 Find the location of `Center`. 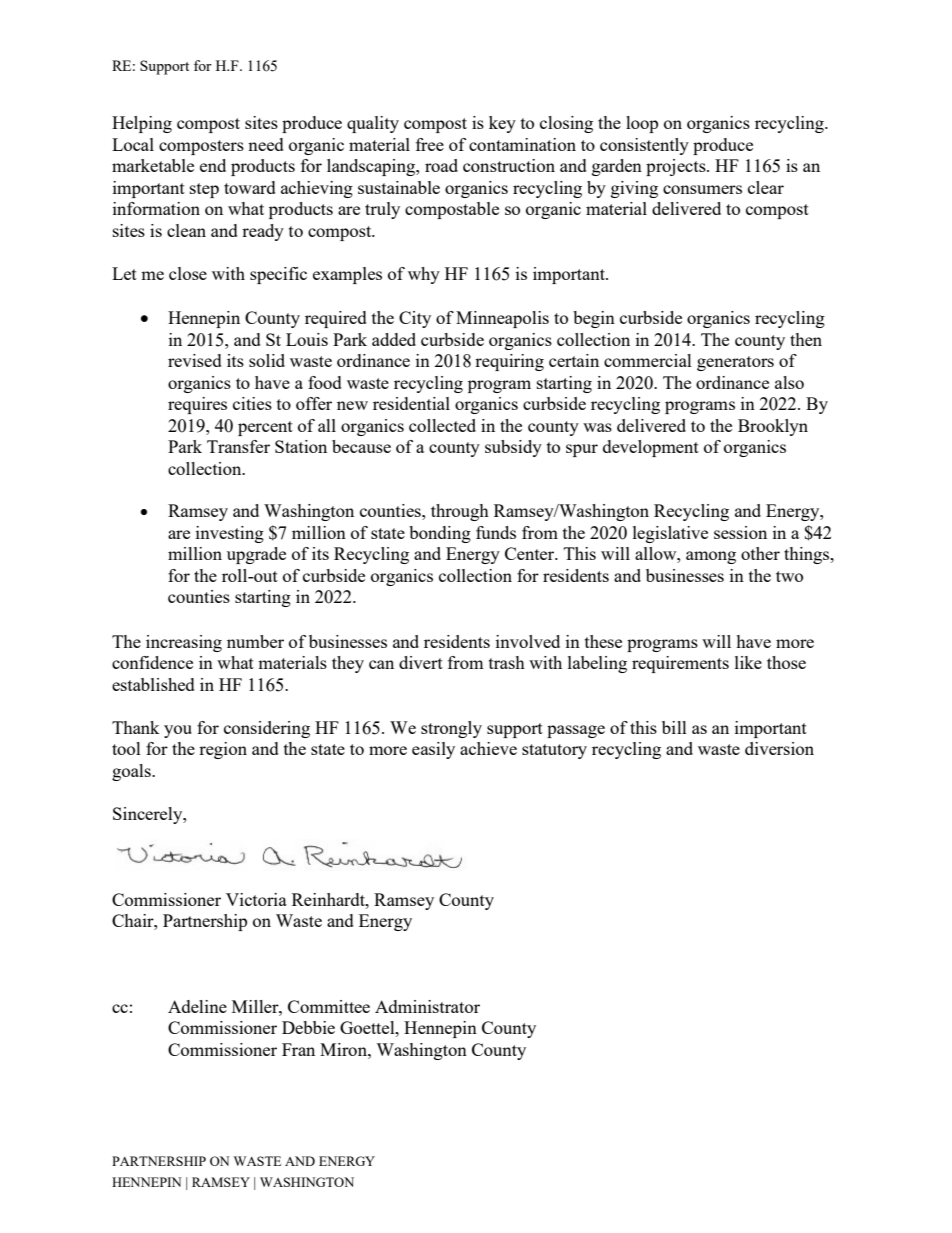

Center is located at coordinates (531, 553).
